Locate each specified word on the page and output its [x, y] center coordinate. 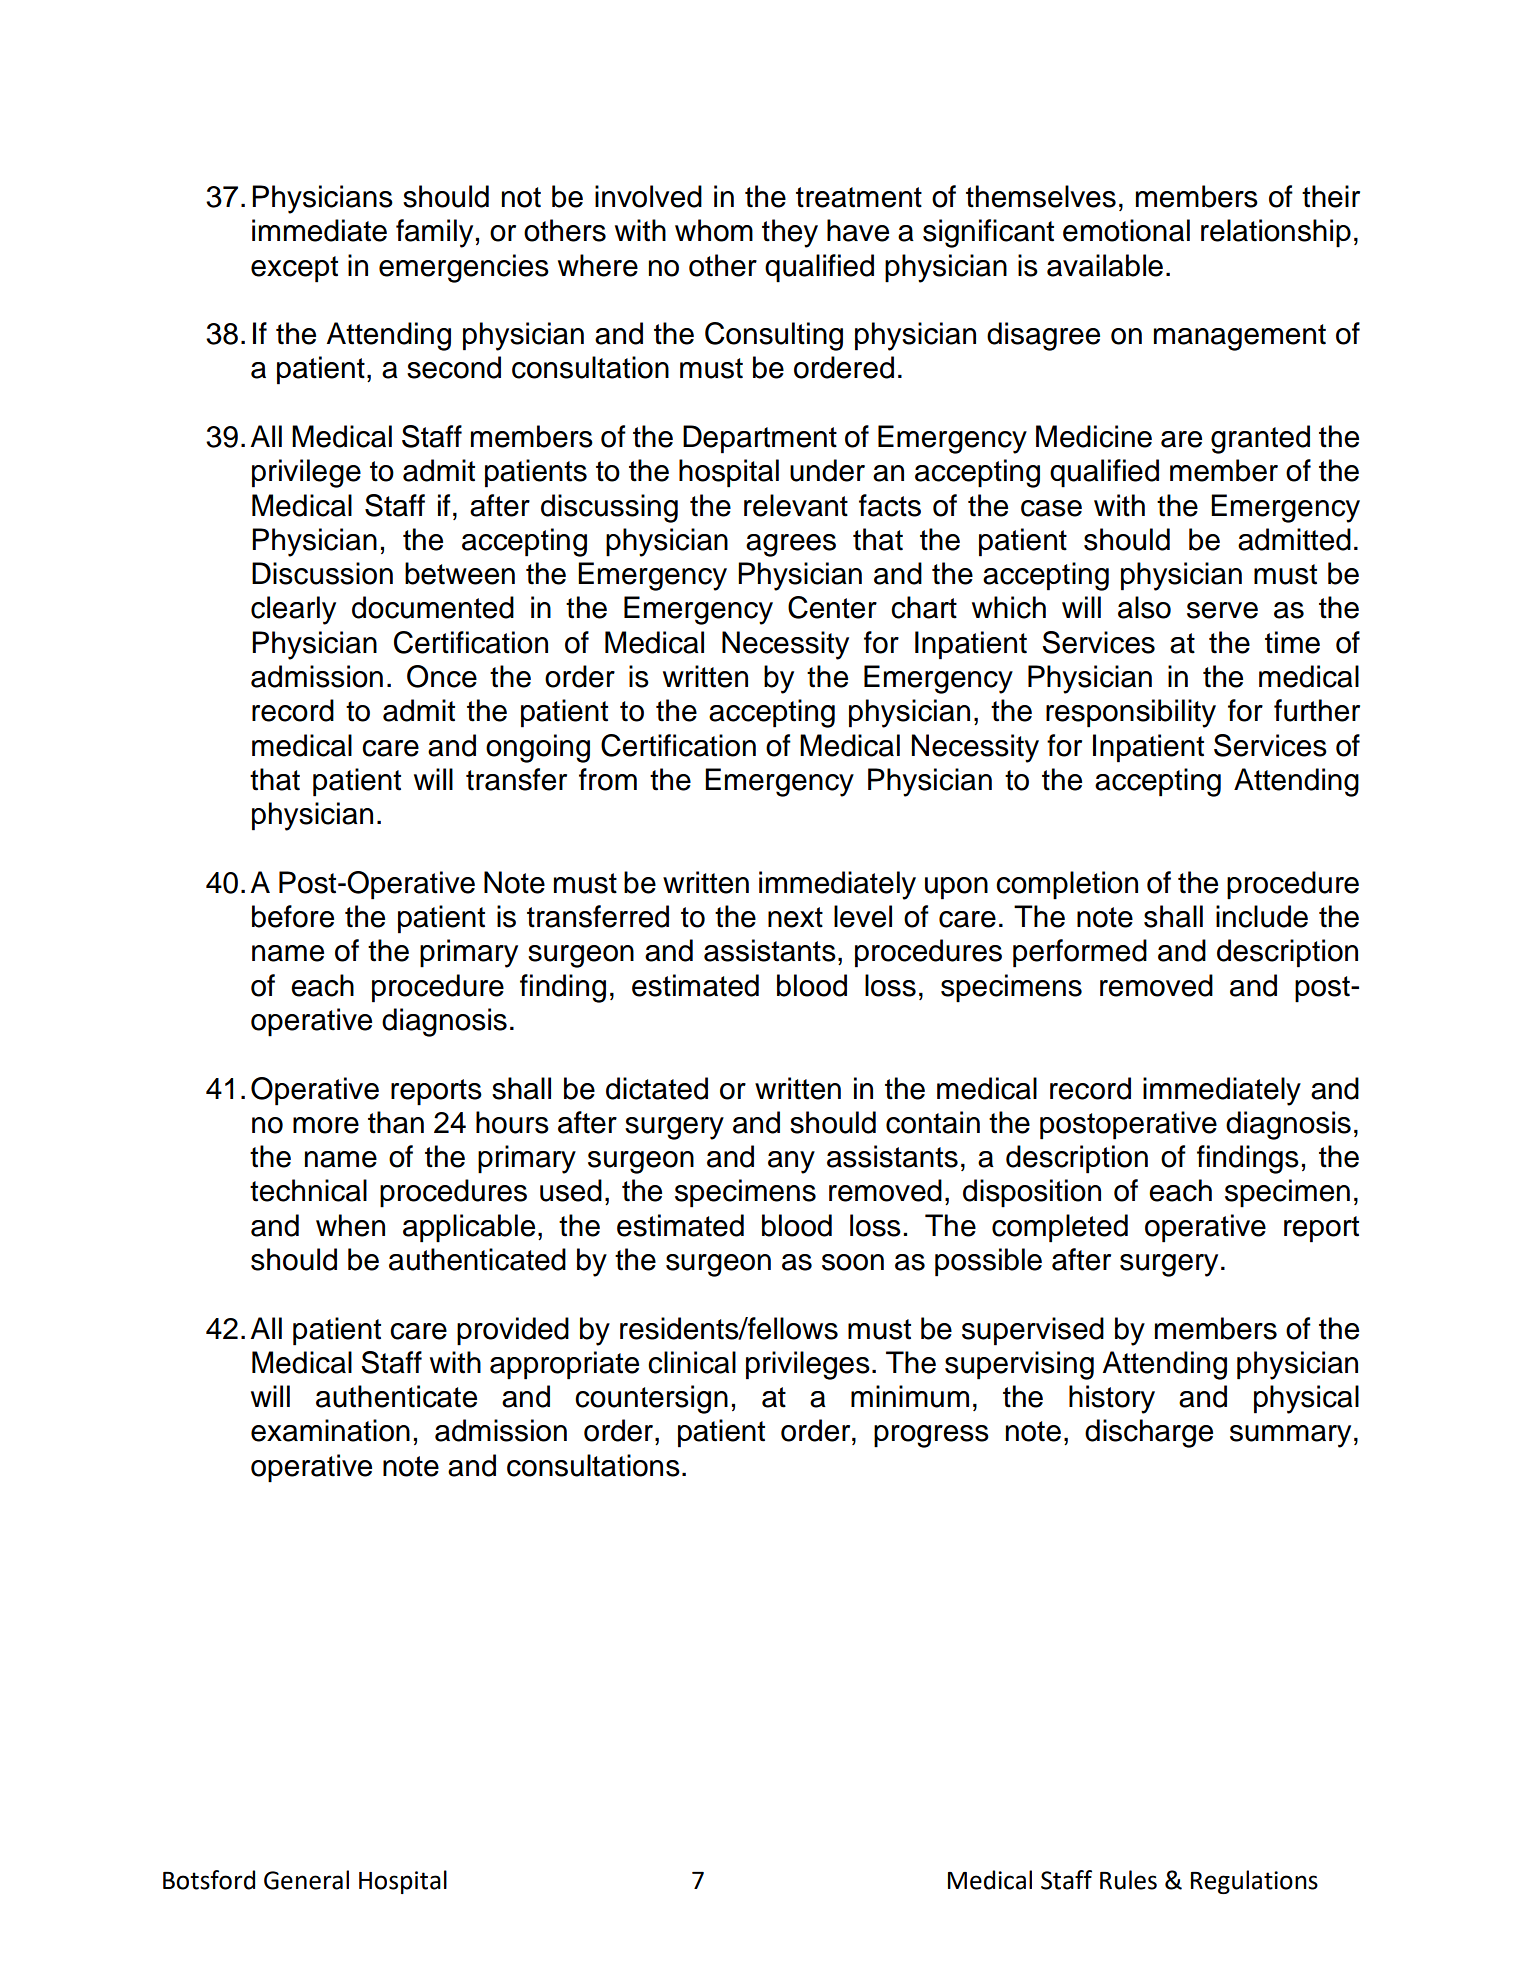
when [350, 1225]
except [294, 269]
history [1112, 1399]
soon [853, 1262]
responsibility [1131, 713]
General [306, 1880]
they [790, 233]
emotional [1126, 230]
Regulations [1254, 1882]
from [608, 779]
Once [442, 676]
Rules [1128, 1880]
